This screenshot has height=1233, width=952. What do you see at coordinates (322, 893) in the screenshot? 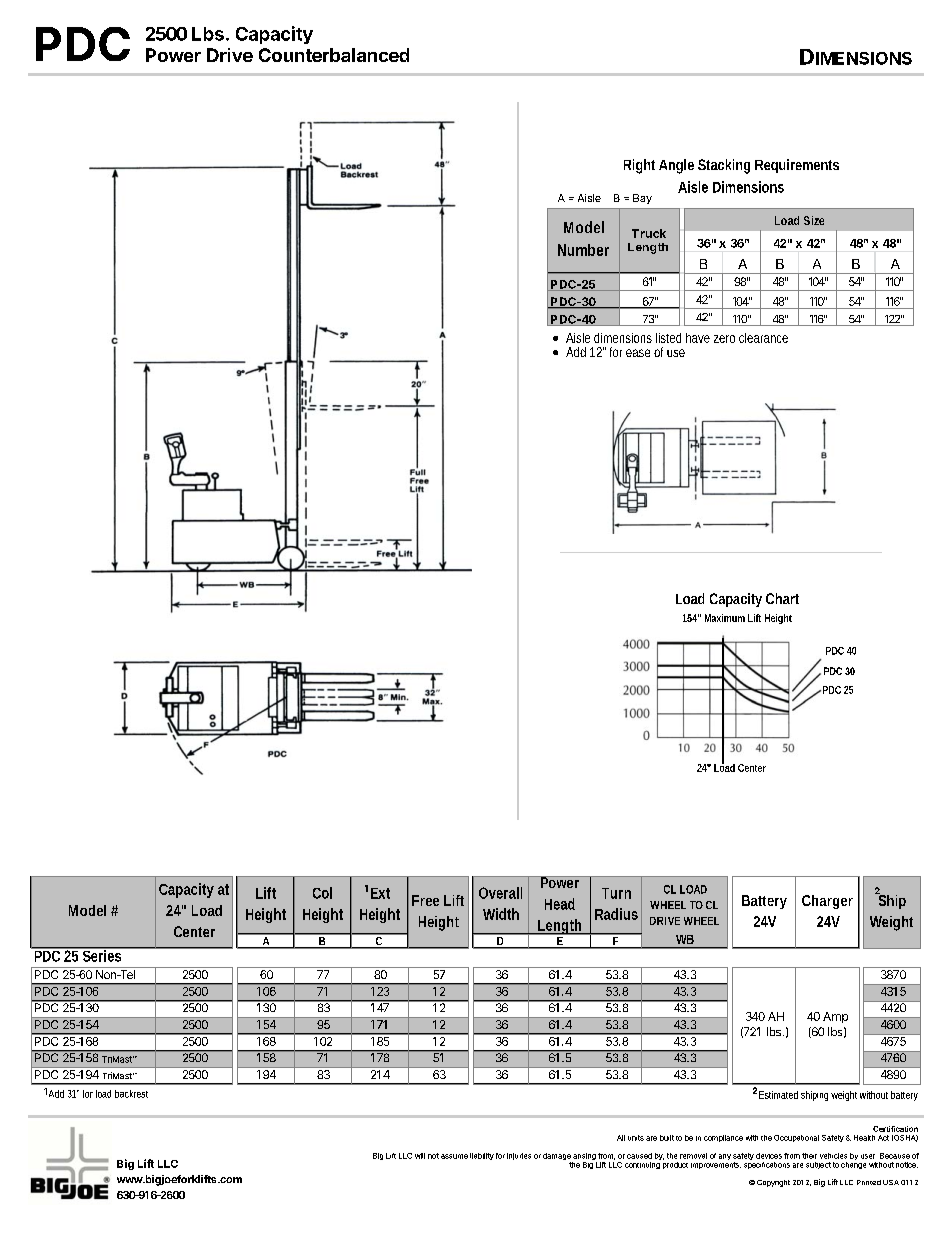
I see `Col` at bounding box center [322, 893].
